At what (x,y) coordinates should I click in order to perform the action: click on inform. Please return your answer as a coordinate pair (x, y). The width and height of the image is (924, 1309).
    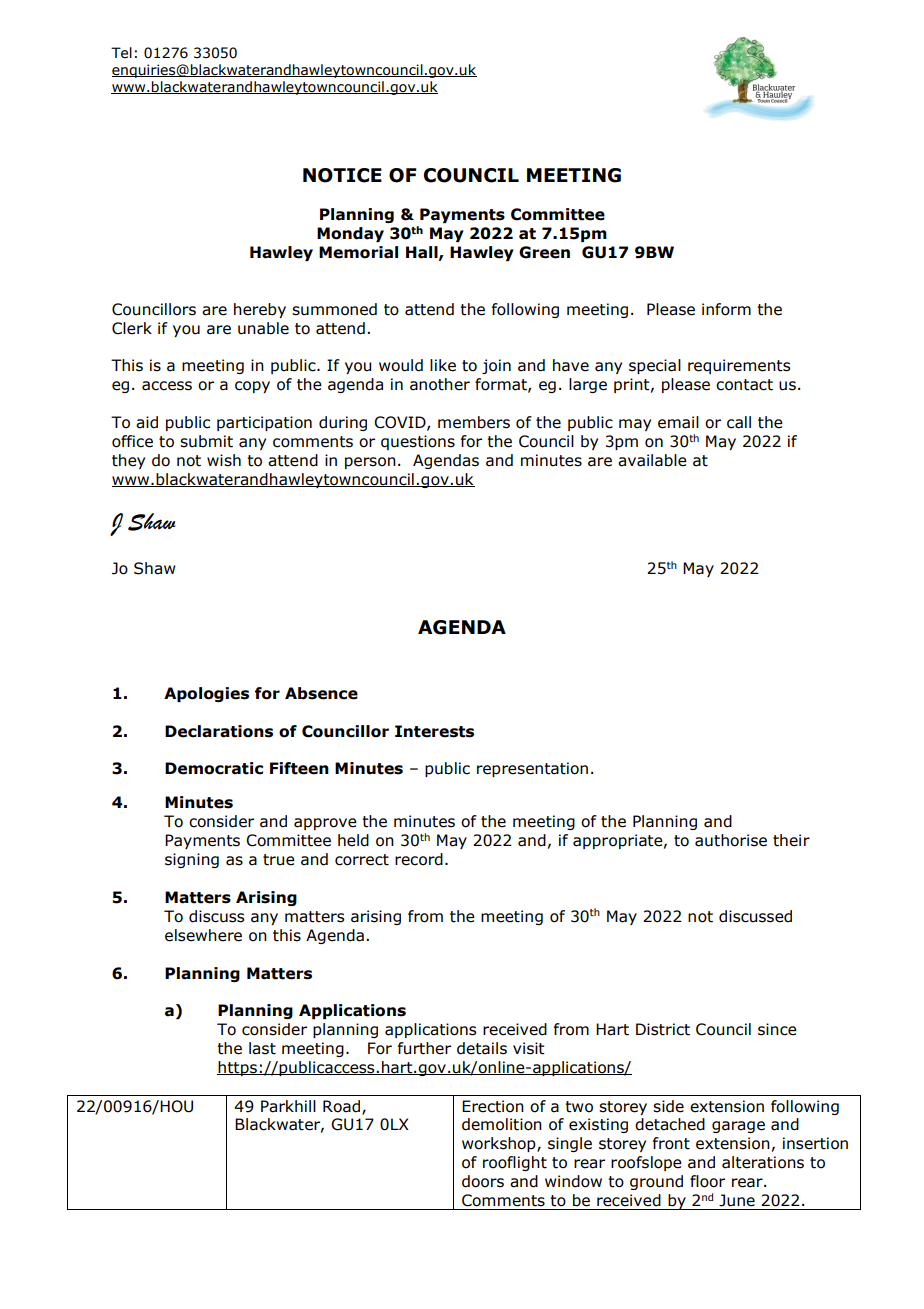
    Looking at the image, I should click on (726, 309).
